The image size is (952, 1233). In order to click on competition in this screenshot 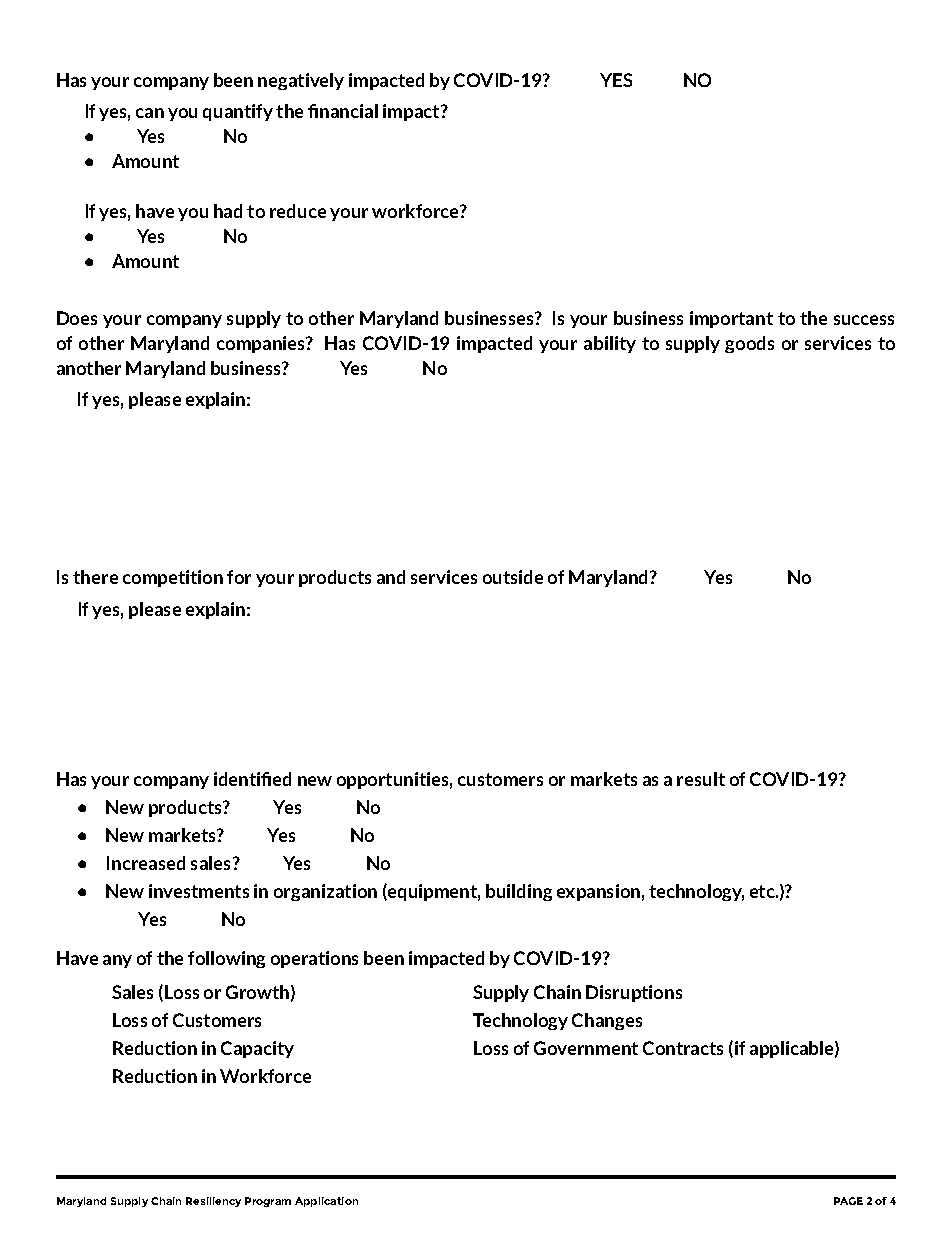, I will do `click(173, 578)`.
